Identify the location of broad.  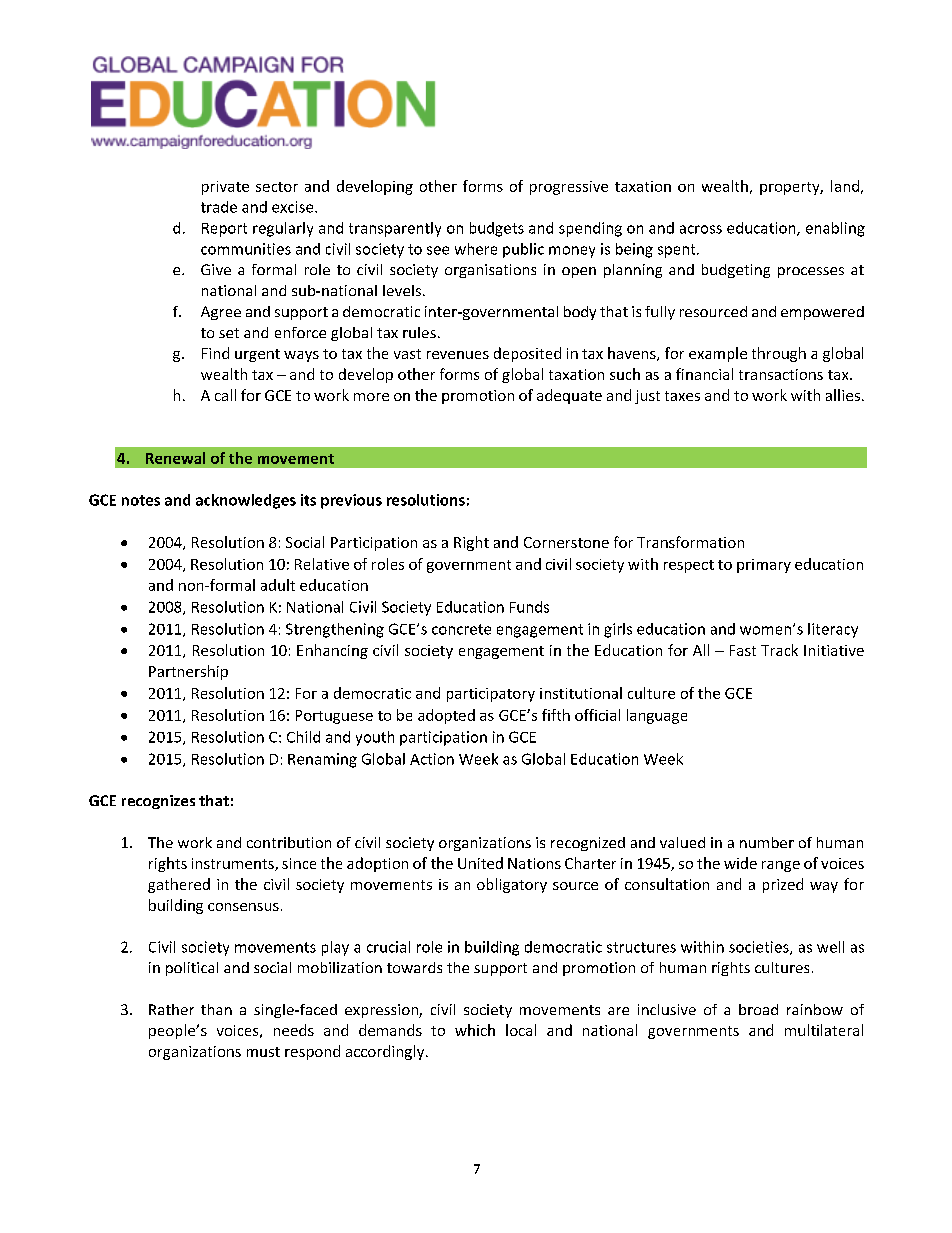
(758, 1009).
